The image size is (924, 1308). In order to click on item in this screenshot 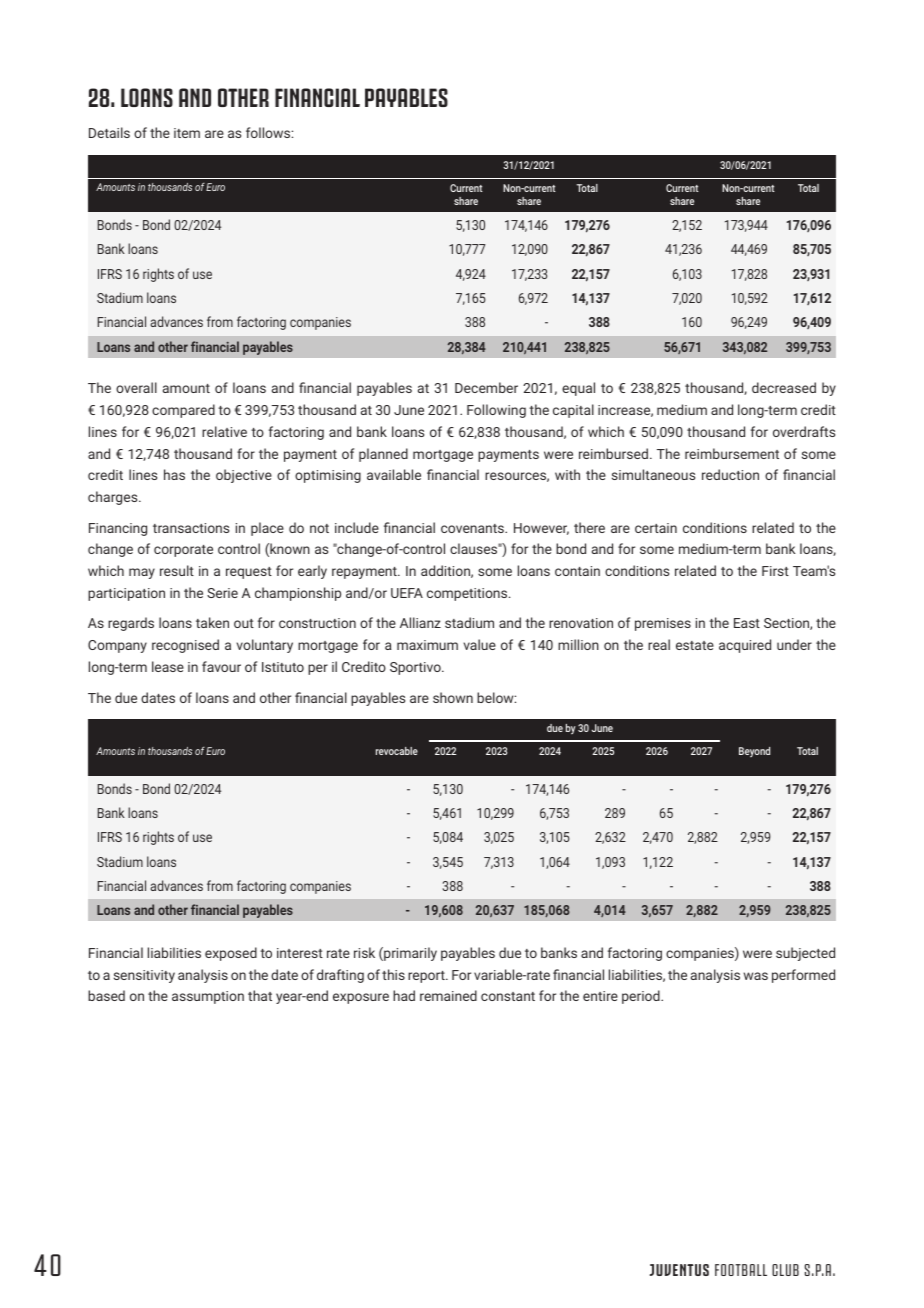, I will do `click(187, 133)`.
